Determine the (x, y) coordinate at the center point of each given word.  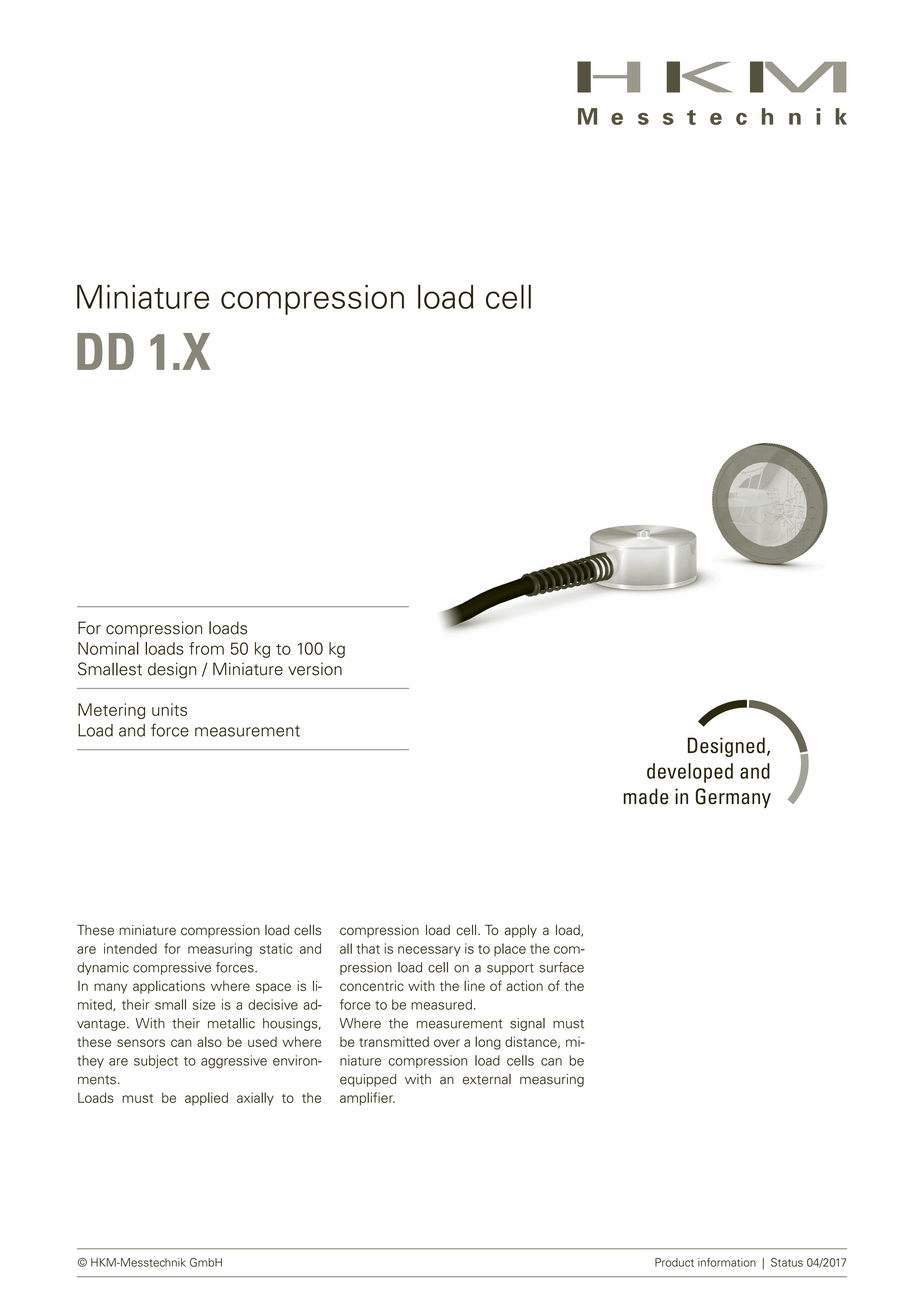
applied (206, 1099)
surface (561, 967)
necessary (429, 951)
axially (255, 1099)
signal (527, 1024)
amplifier (367, 1099)
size (204, 1004)
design (172, 670)
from (206, 648)
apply (521, 931)
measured (441, 1004)
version (315, 669)
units (169, 709)
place (510, 949)
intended (130, 948)
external (487, 1079)
